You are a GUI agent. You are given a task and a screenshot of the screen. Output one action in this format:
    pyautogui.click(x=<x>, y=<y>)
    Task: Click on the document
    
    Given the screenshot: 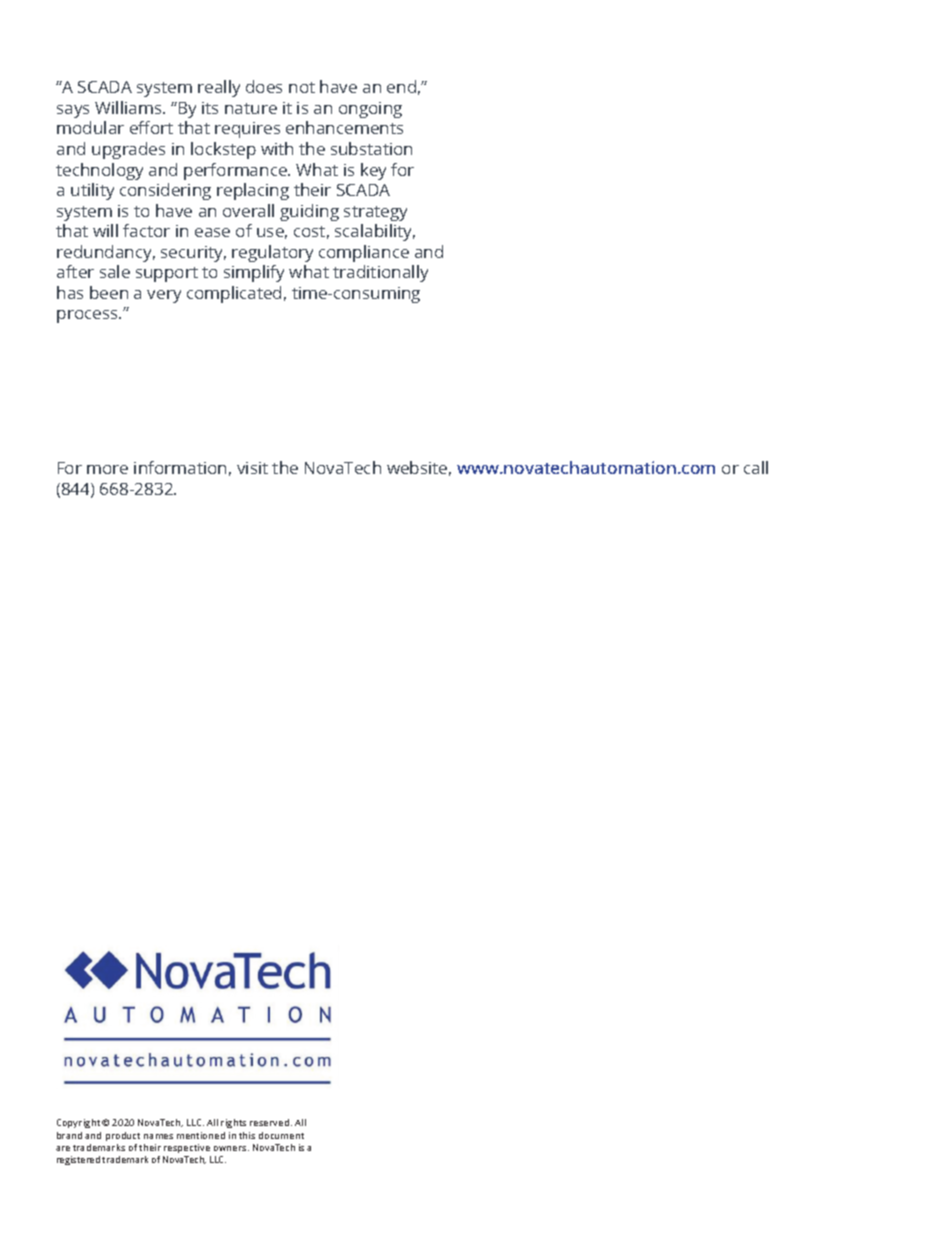 What is the action you would take?
    pyautogui.click(x=281, y=1135)
